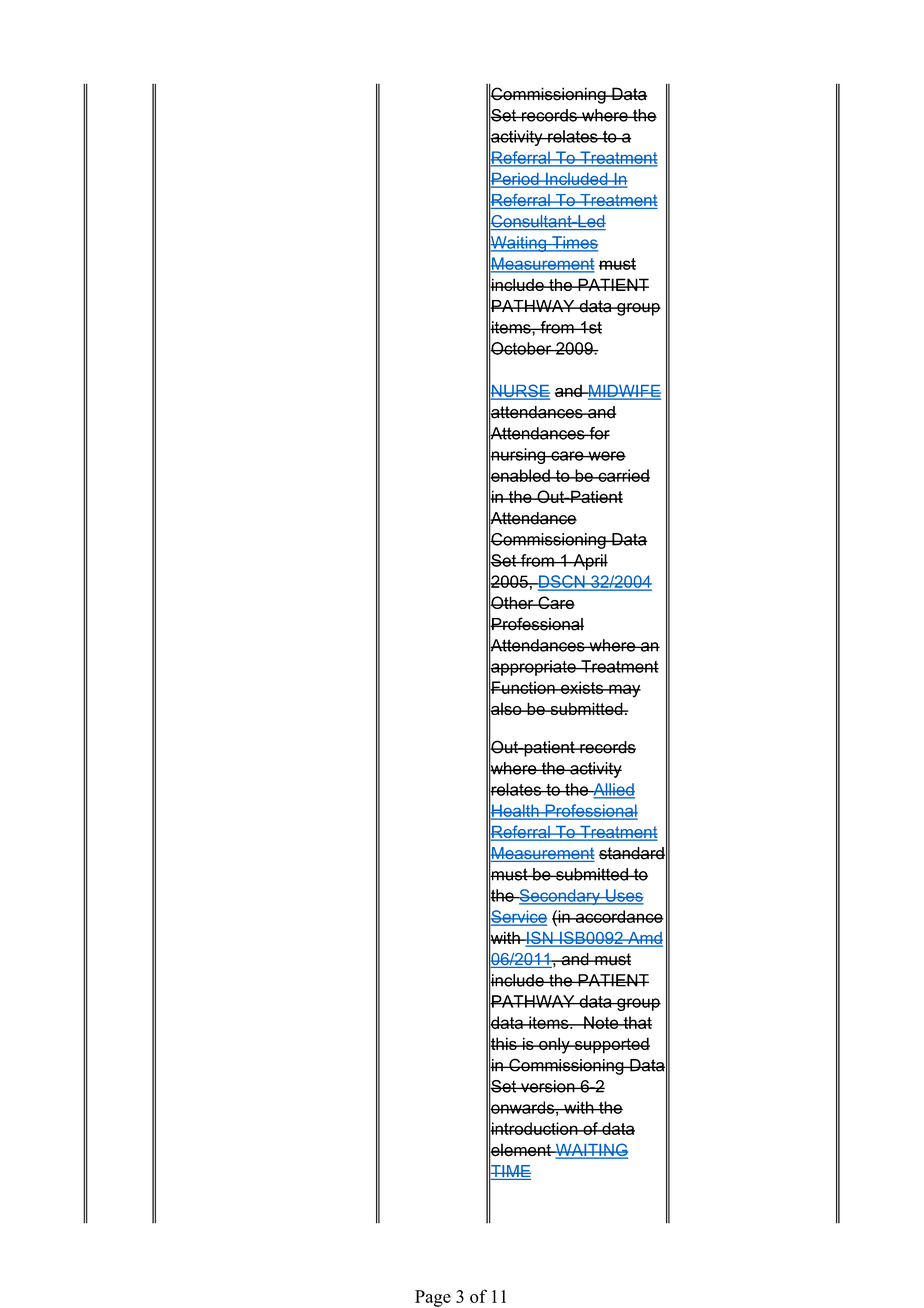 The image size is (924, 1308). I want to click on exists, so click(582, 687).
